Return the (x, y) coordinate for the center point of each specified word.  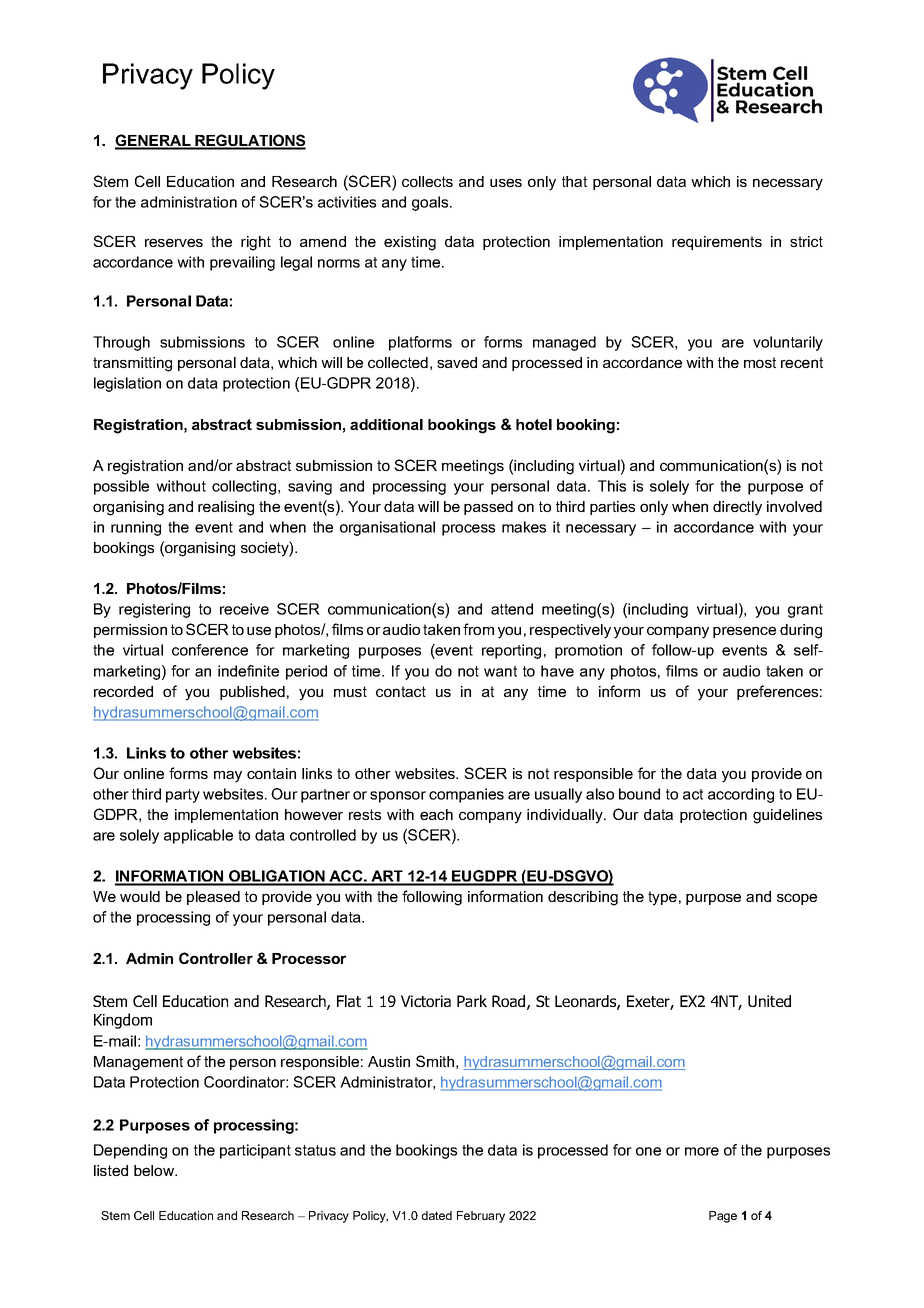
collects (427, 181)
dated (437, 1215)
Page (723, 1217)
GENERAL (154, 141)
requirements (717, 243)
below (155, 1170)
